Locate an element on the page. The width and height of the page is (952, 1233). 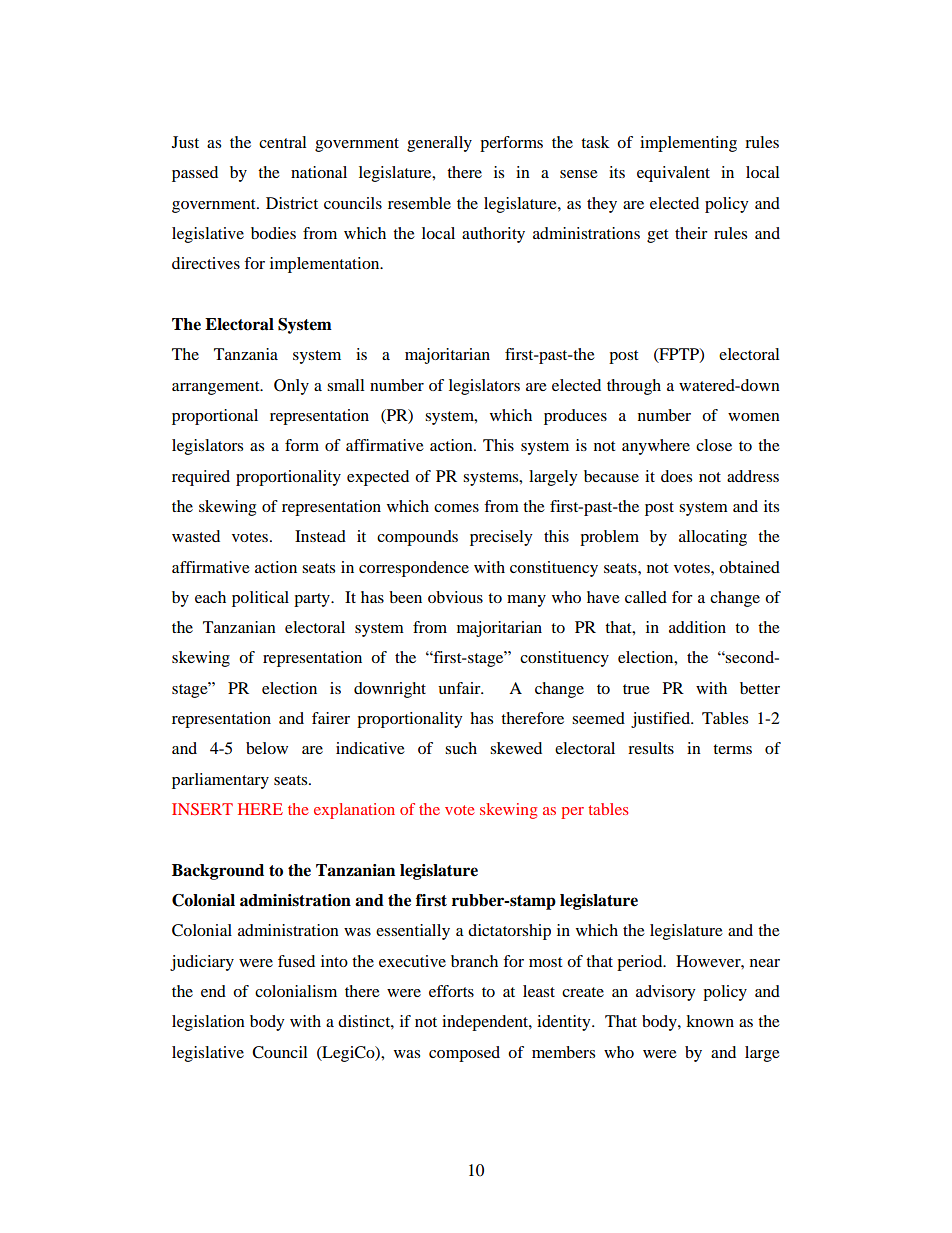
known is located at coordinates (710, 1021).
